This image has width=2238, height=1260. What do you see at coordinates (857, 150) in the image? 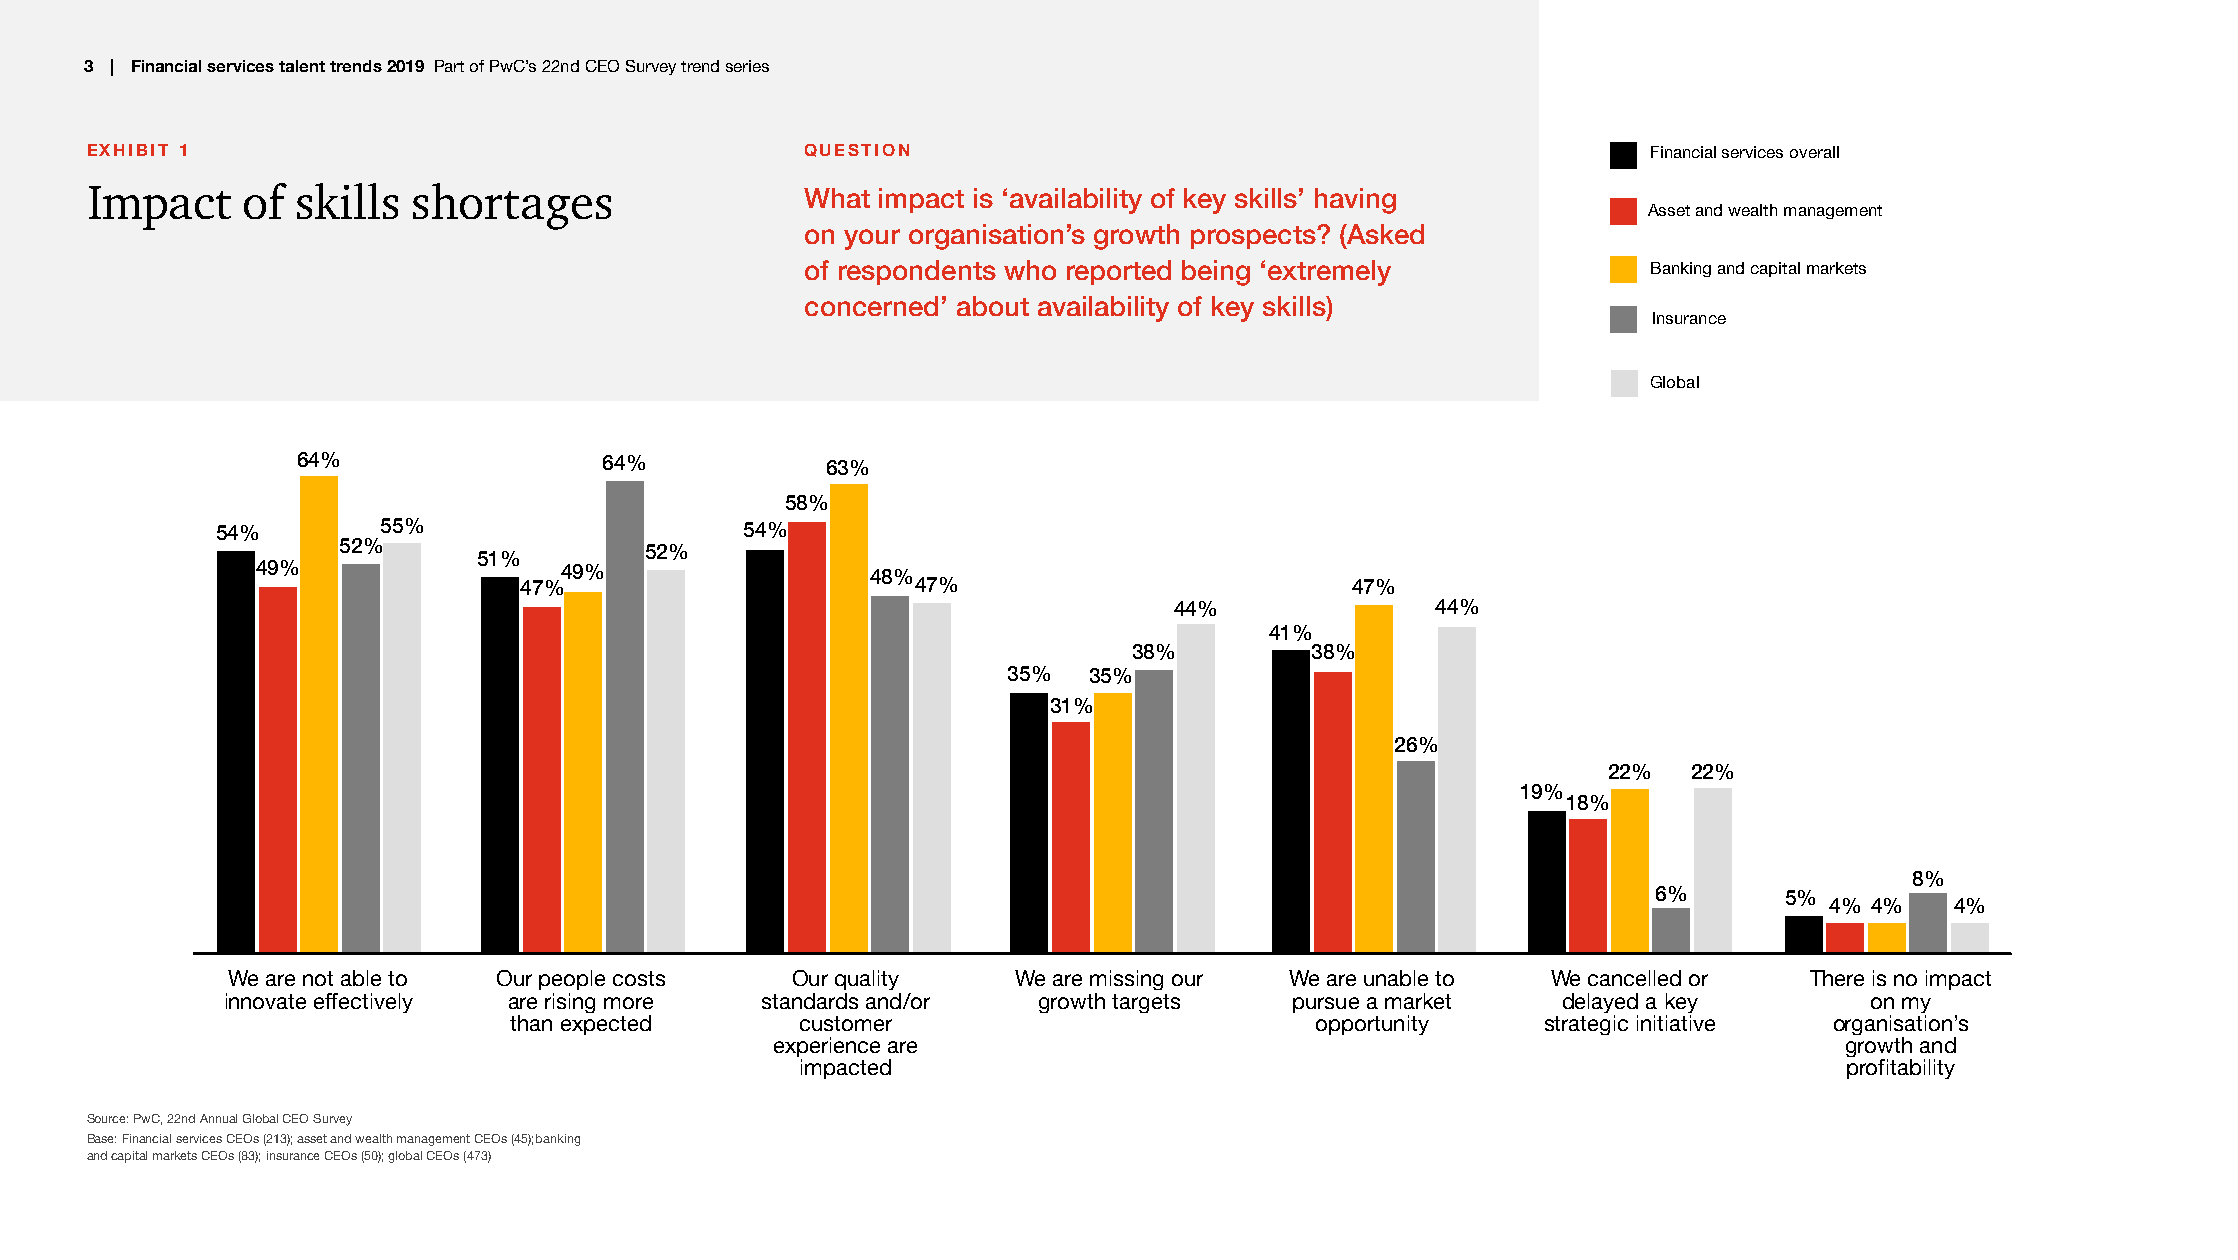
I see `QUESTION` at bounding box center [857, 150].
